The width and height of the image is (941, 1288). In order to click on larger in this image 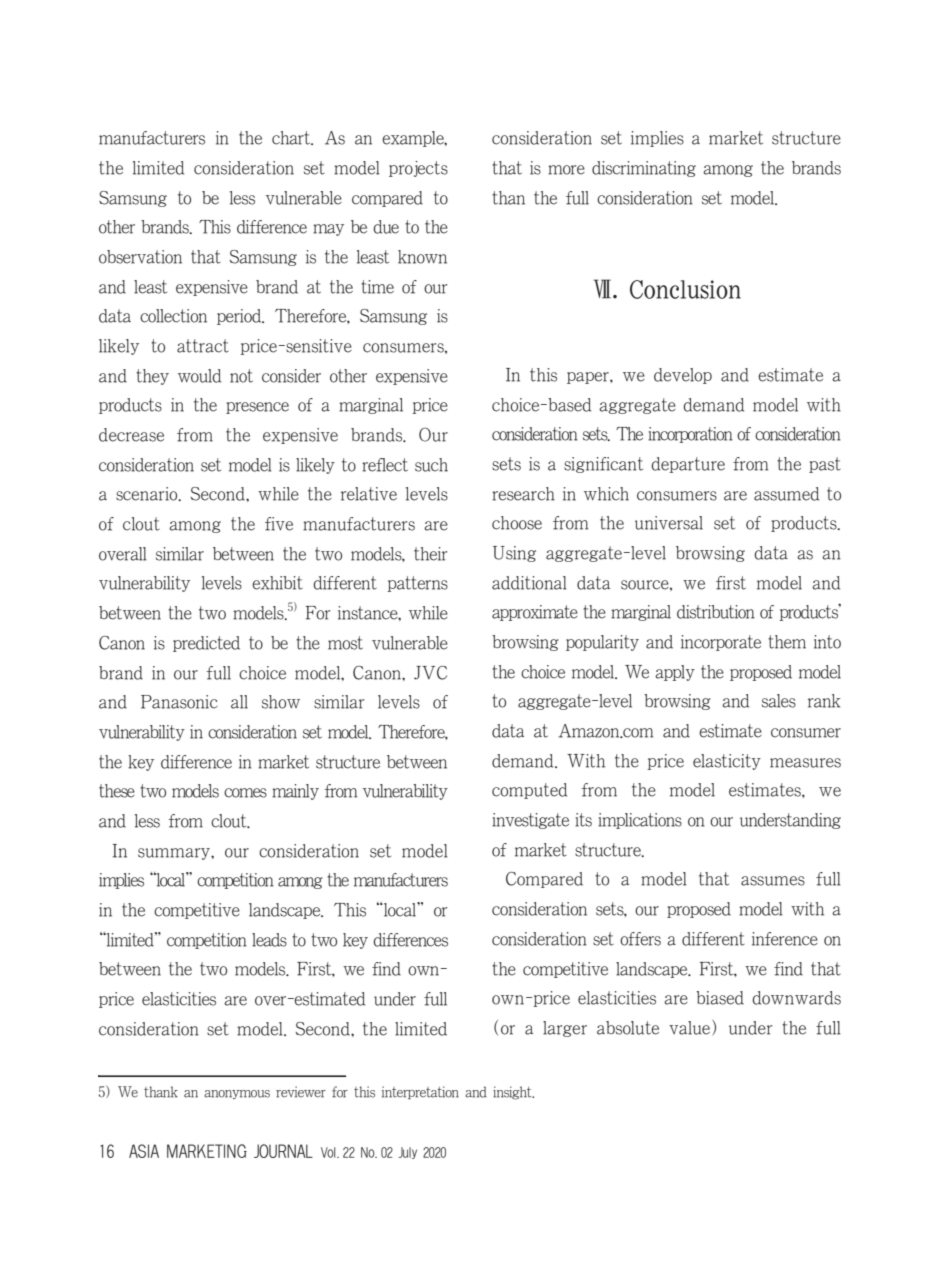, I will do `click(565, 1029)`.
